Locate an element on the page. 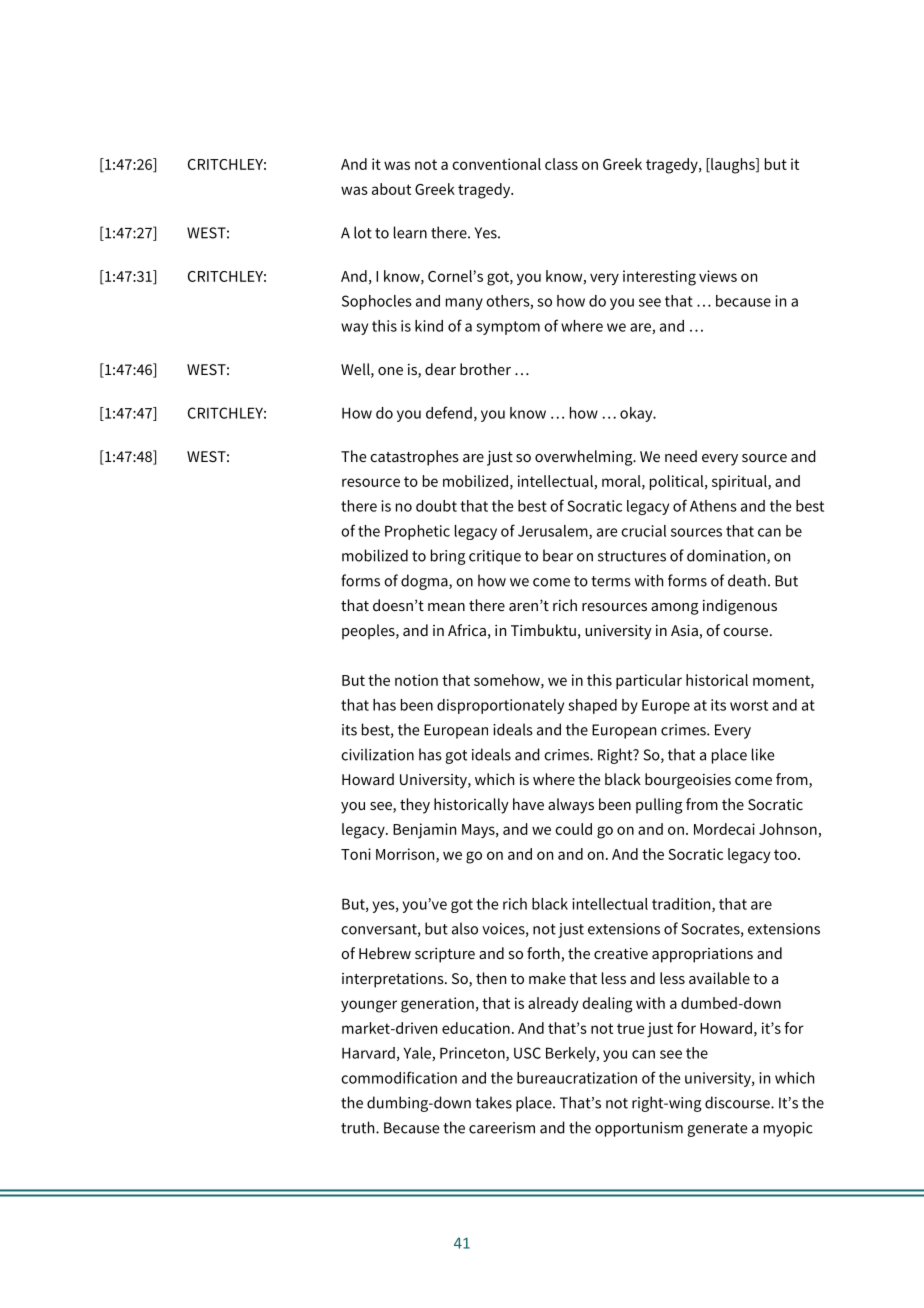 Image resolution: width=924 pixels, height=1308 pixels. bureaucratization is located at coordinates (577, 1078).
